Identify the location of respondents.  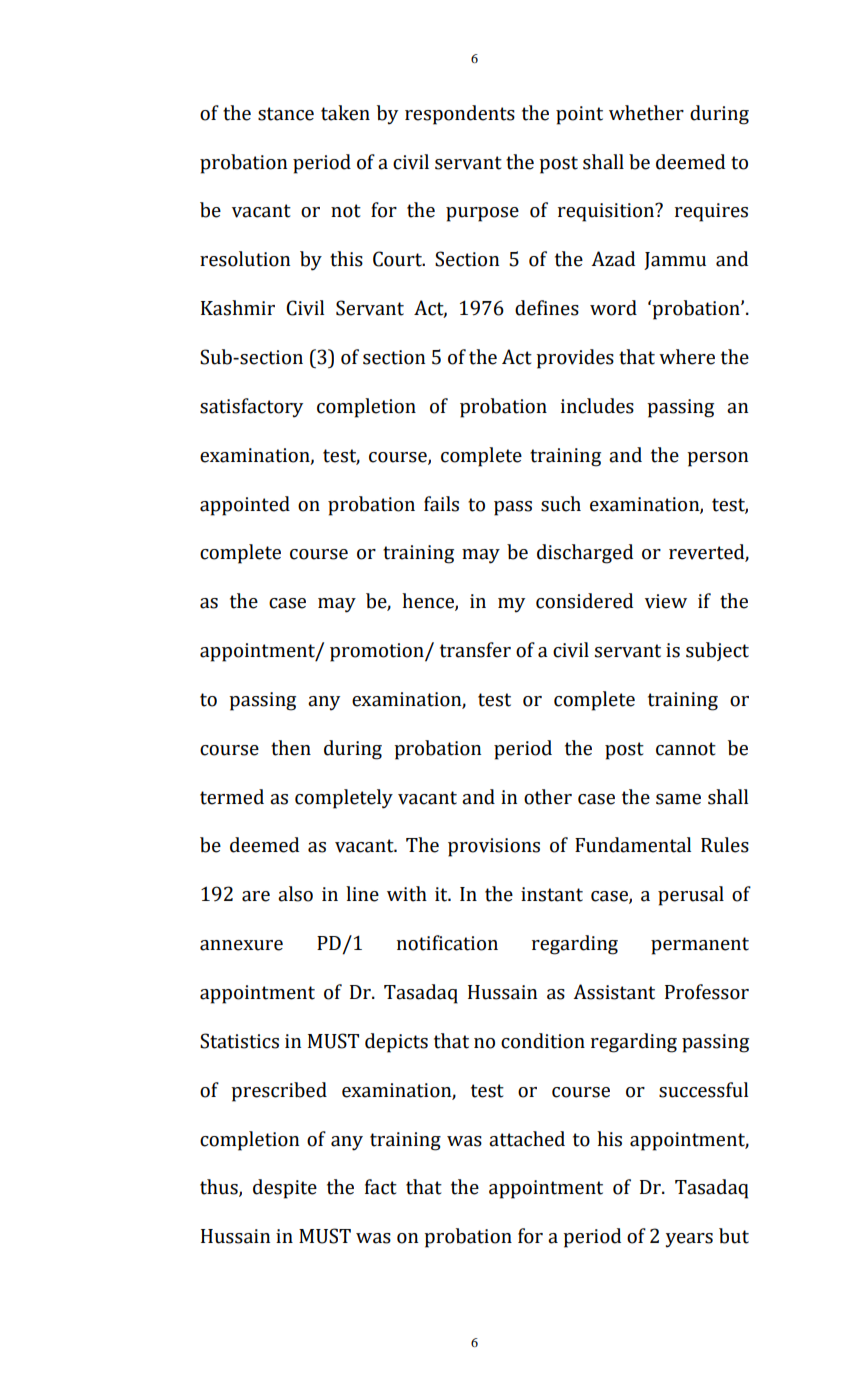
(460, 115).
